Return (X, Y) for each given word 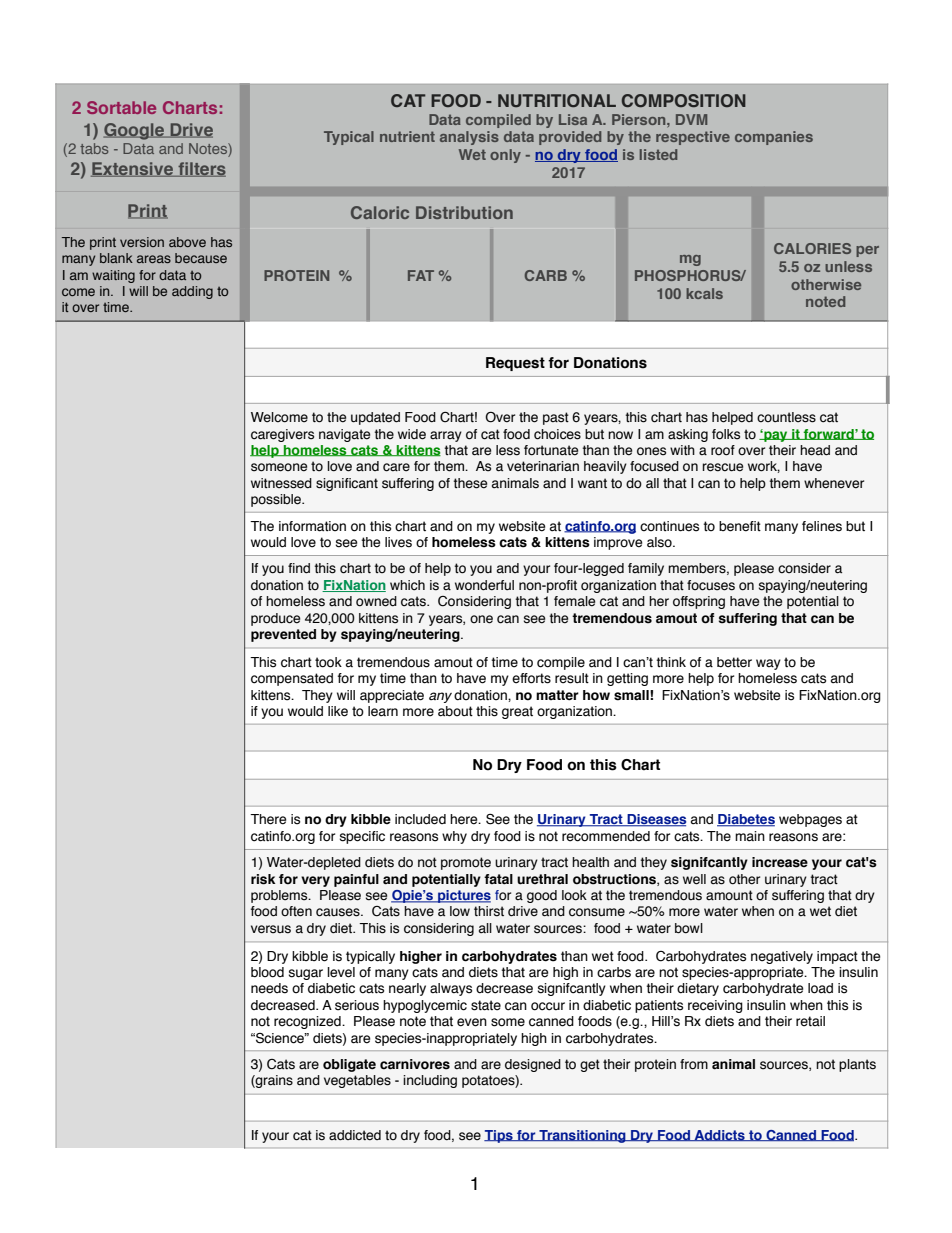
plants (857, 1065)
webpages (810, 820)
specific (362, 837)
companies (774, 138)
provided (570, 138)
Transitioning (582, 1136)
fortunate (551, 450)
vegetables (357, 1081)
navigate (344, 435)
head (815, 450)
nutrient (407, 136)
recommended (606, 836)
